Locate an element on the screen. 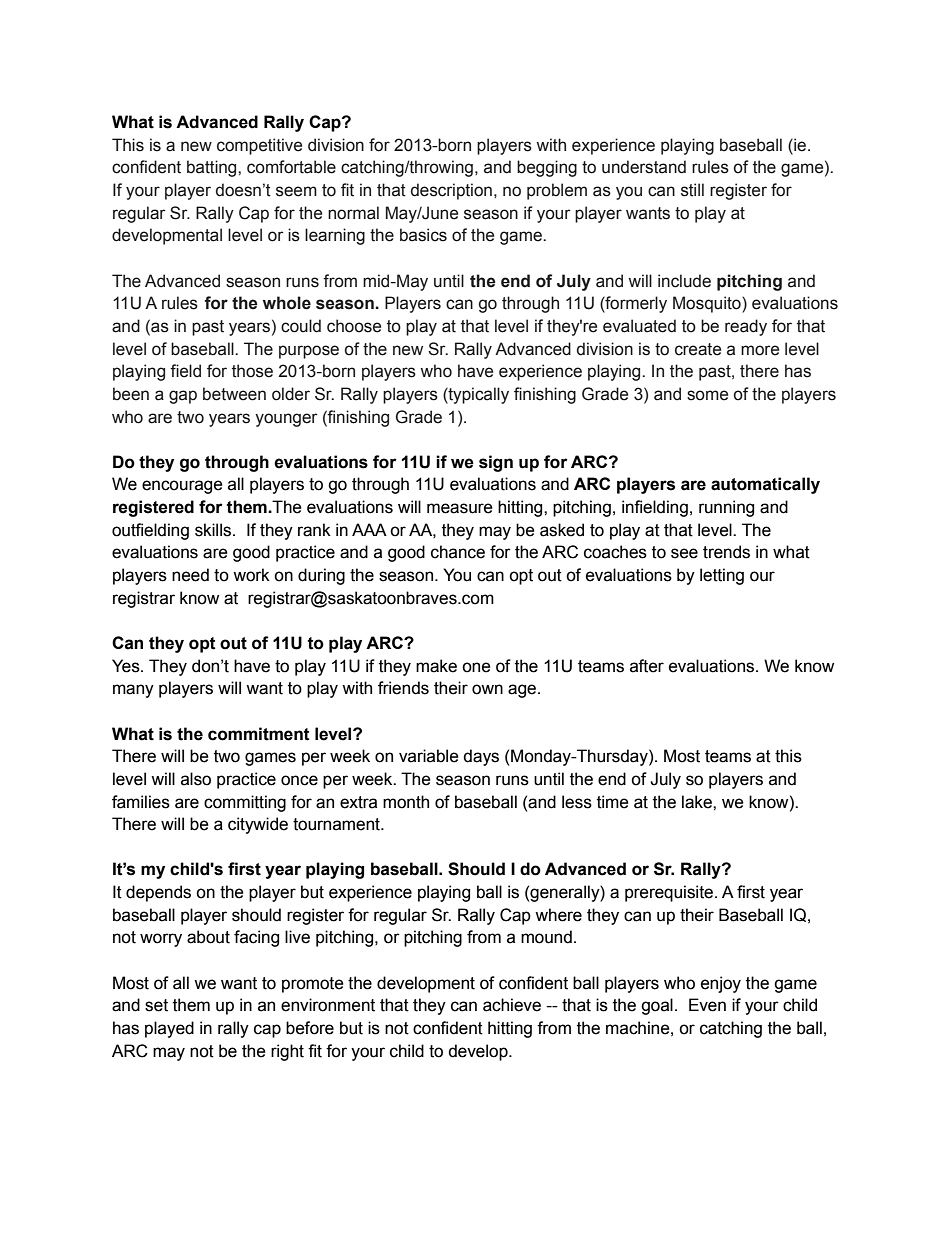 This screenshot has width=952, height=1233. set is located at coordinates (156, 1005).
